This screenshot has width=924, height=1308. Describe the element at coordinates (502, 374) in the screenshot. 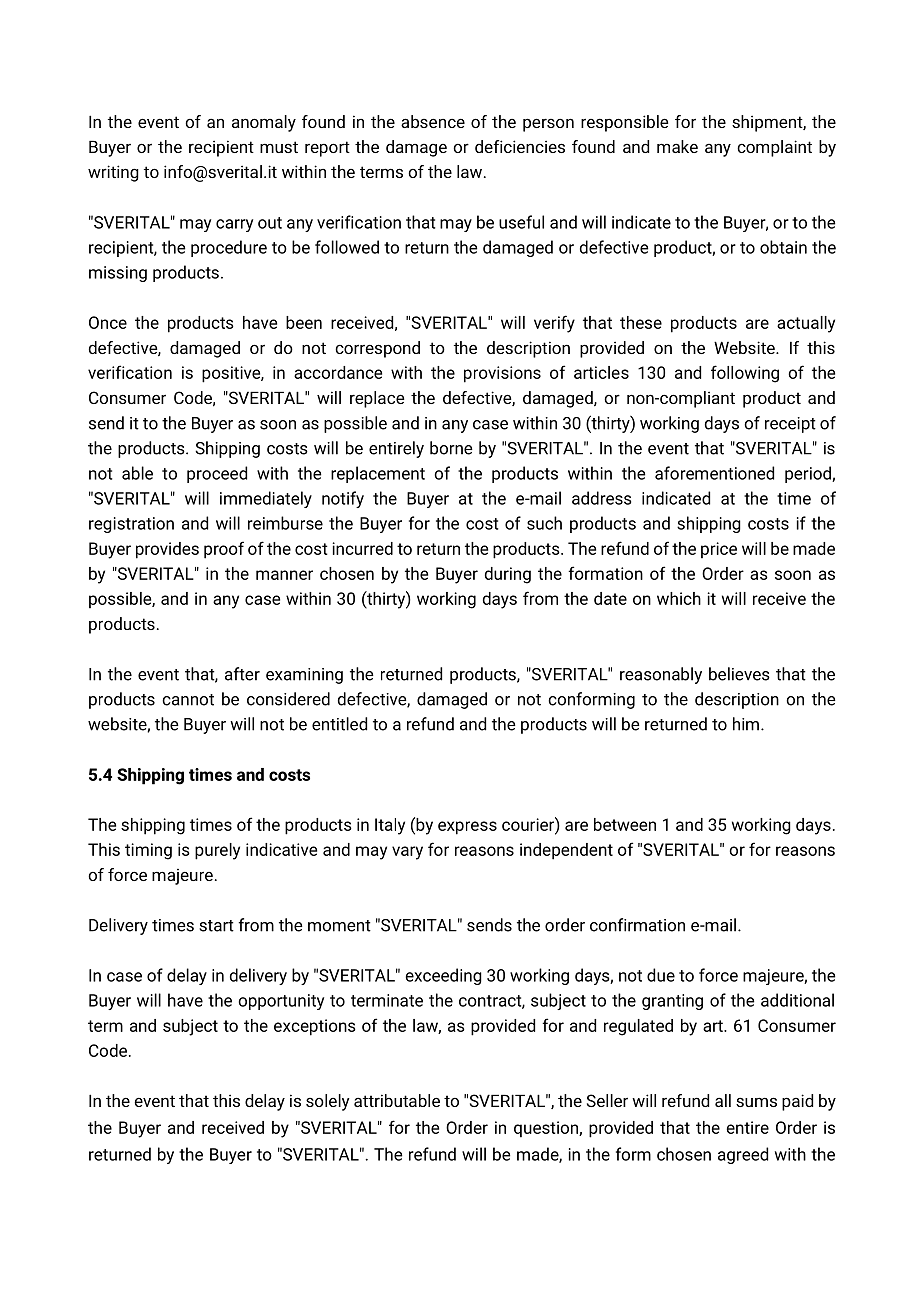

I see `provisions` at that location.
